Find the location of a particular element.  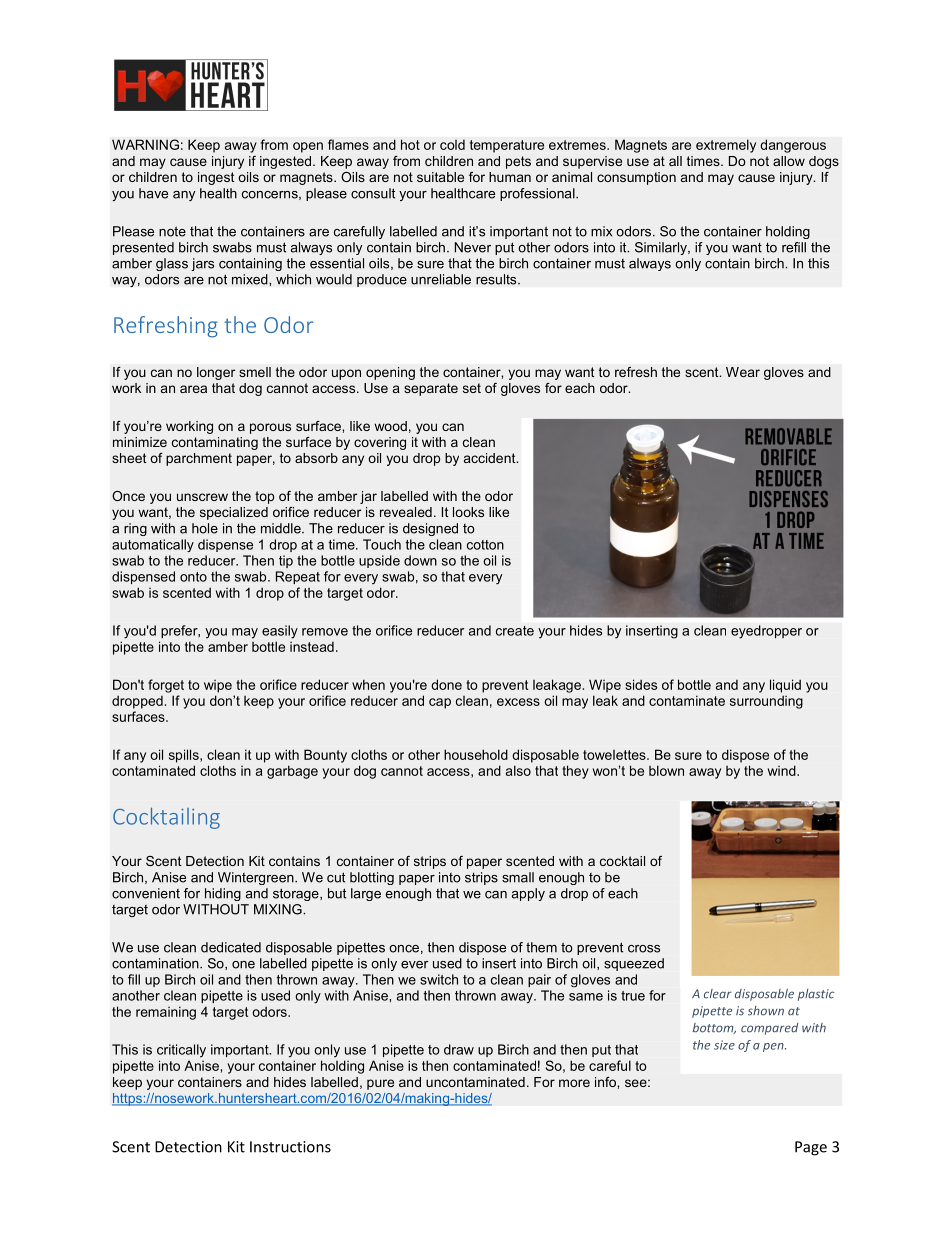

wind is located at coordinates (783, 770).
